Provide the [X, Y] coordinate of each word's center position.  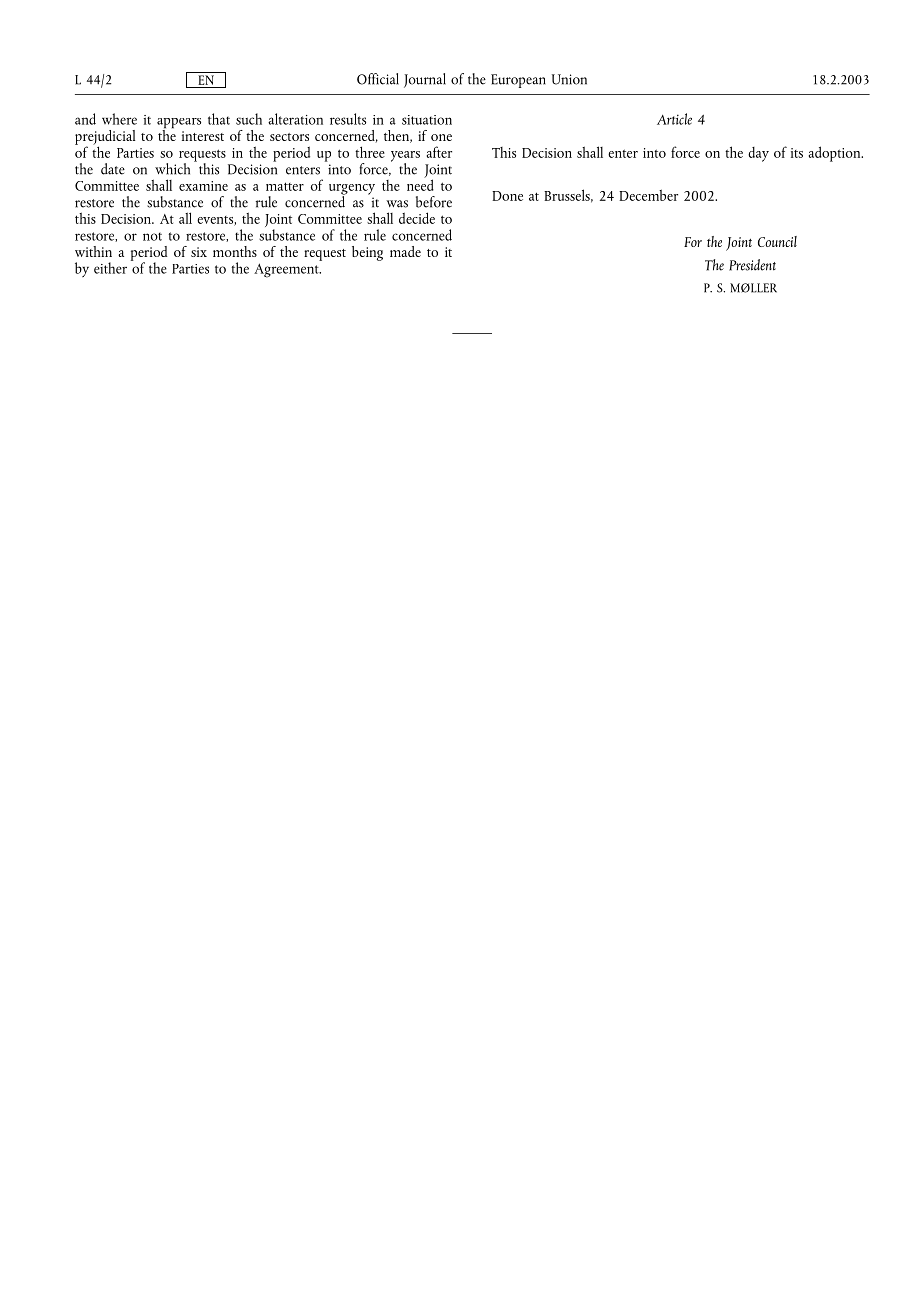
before [434, 202]
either [110, 268]
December [648, 195]
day [758, 154]
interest [203, 136]
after [439, 152]
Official [378, 79]
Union [569, 79]
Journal [425, 80]
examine [203, 186]
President [752, 265]
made [405, 251]
